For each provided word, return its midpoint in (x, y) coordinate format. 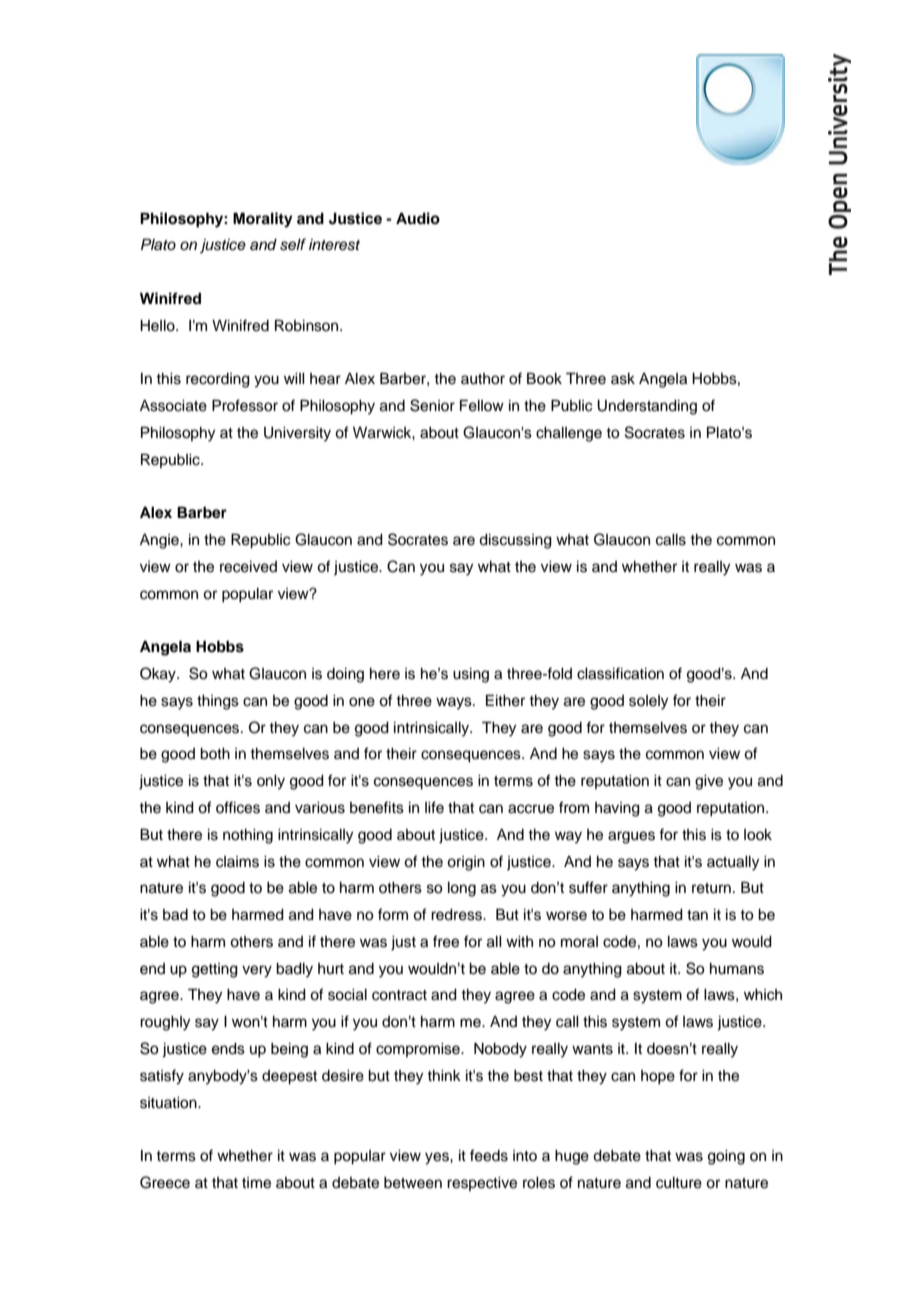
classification (620, 673)
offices (238, 807)
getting (215, 970)
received (248, 567)
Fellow (482, 405)
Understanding (647, 407)
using (471, 675)
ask (623, 379)
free (446, 941)
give (709, 782)
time (256, 1183)
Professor (245, 405)
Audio (418, 218)
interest (334, 245)
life (434, 807)
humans (737, 969)
